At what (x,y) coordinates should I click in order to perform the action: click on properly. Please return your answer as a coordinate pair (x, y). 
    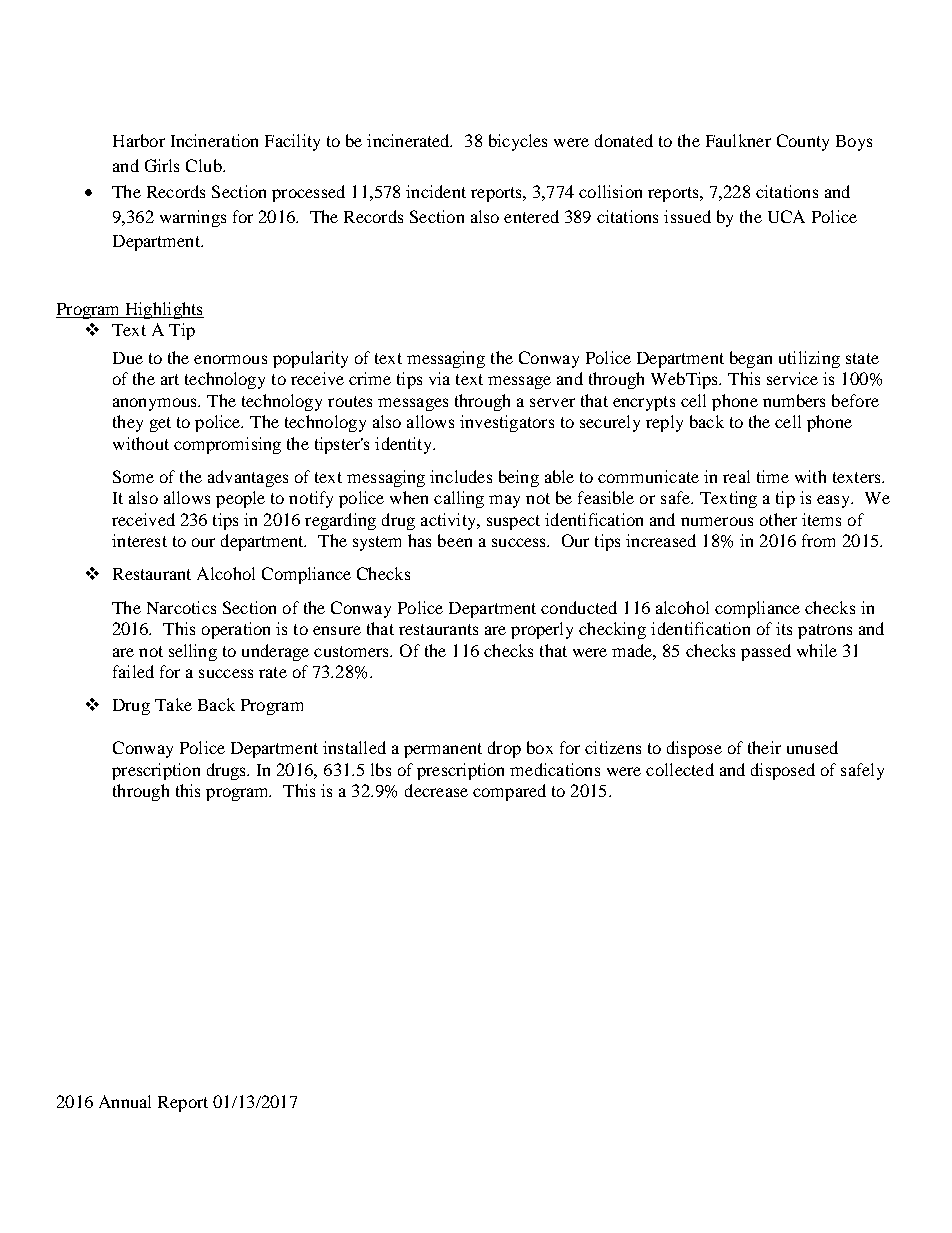
    Looking at the image, I should click on (542, 630).
